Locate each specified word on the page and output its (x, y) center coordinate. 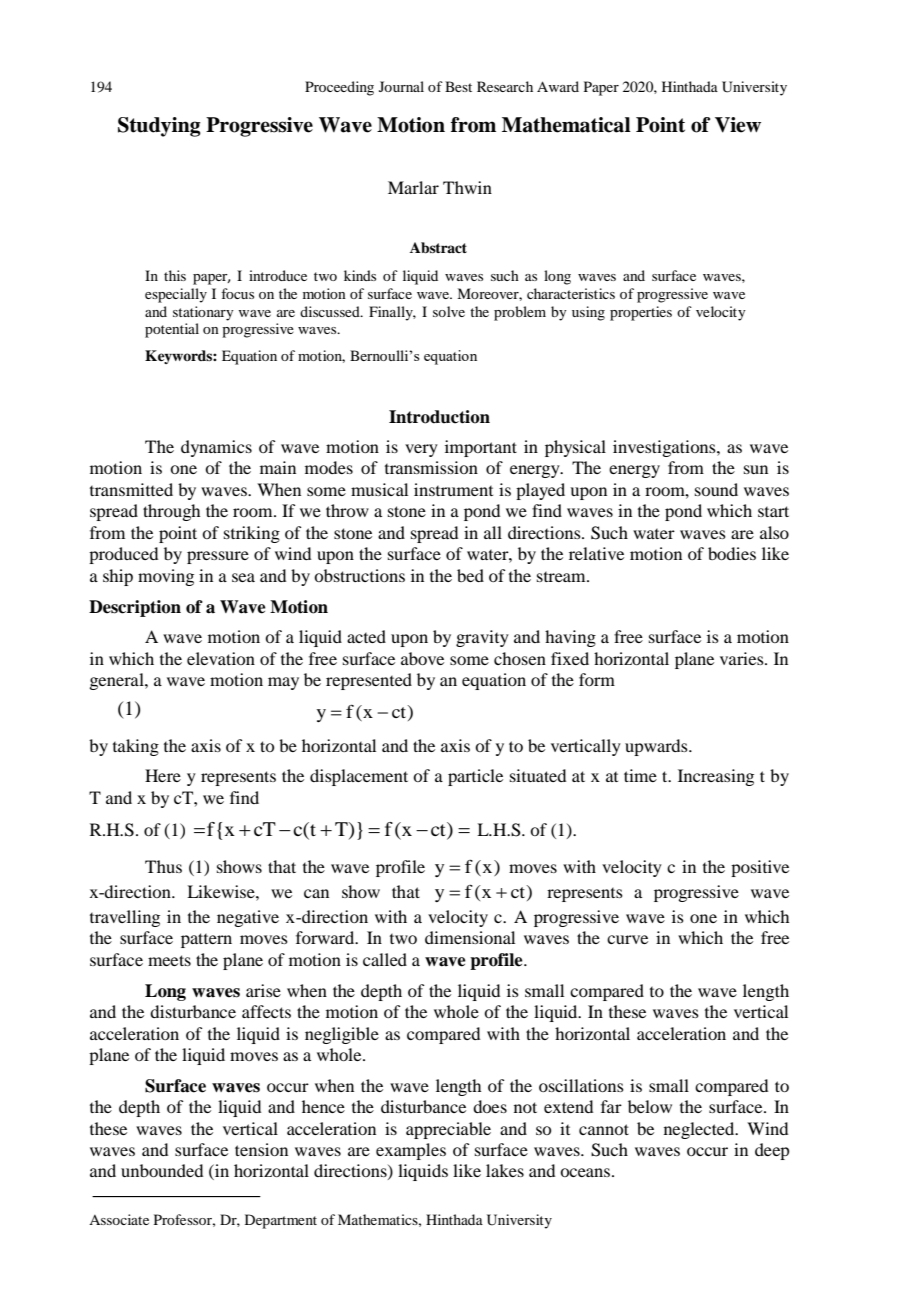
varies (743, 658)
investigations (665, 448)
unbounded (162, 1170)
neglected (700, 1130)
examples (411, 1151)
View (738, 125)
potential (172, 330)
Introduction (439, 417)
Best (458, 86)
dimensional (470, 937)
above (422, 658)
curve (627, 939)
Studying (159, 127)
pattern (206, 940)
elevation (221, 658)
